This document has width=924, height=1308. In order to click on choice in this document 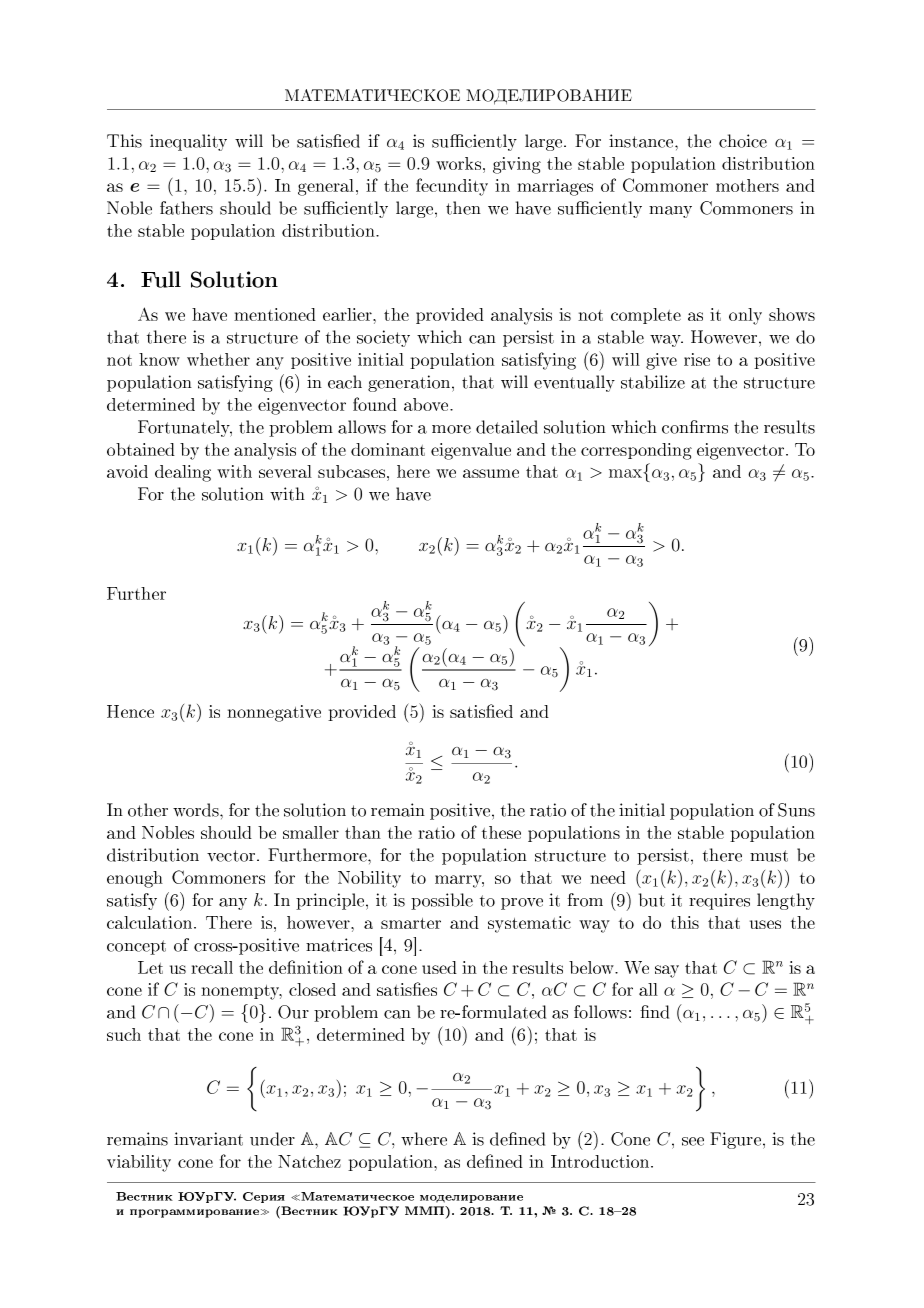, I will do `click(743, 141)`.
